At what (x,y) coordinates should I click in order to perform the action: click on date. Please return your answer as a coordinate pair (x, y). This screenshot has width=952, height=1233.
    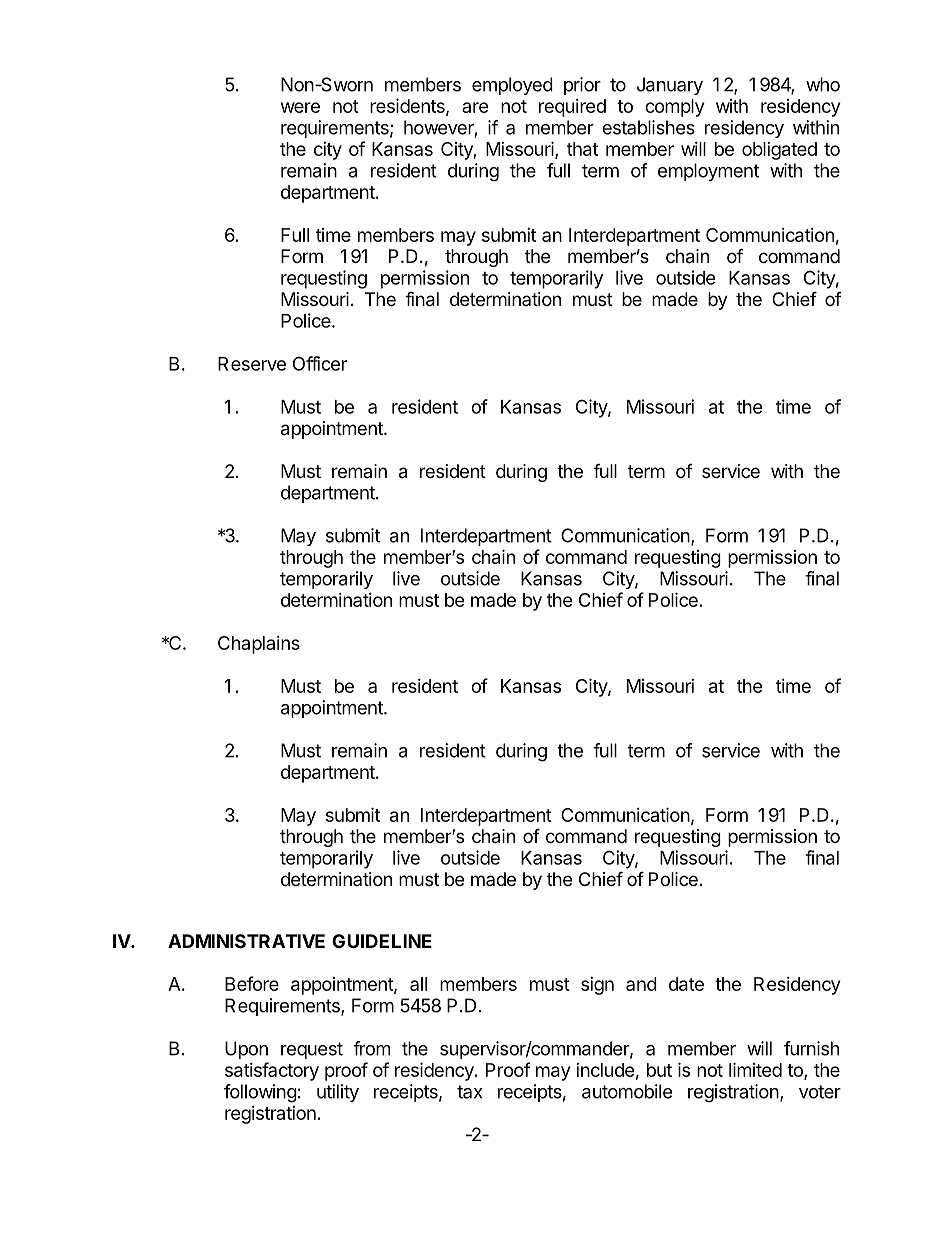
    Looking at the image, I should click on (686, 984).
